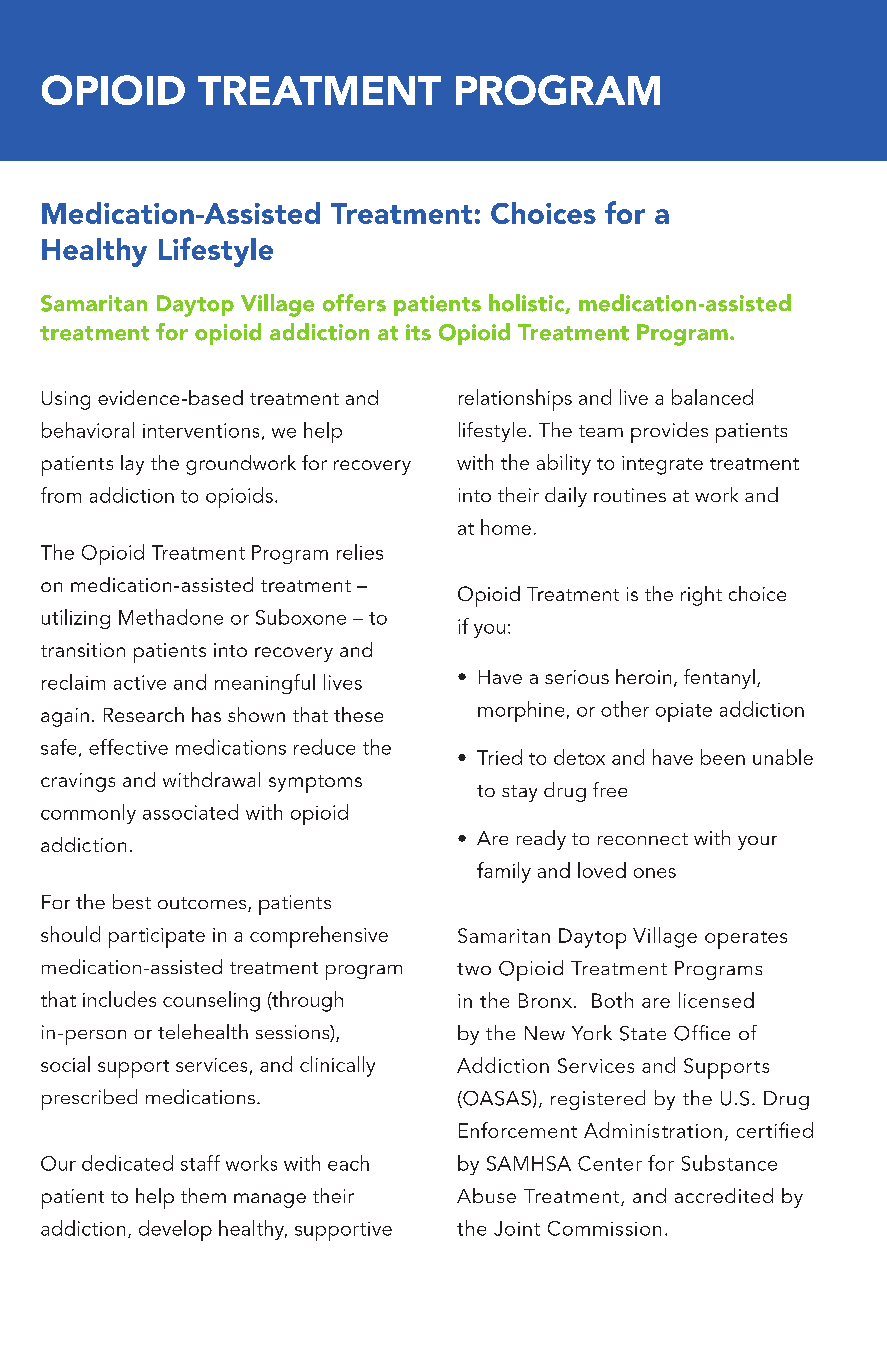 This screenshot has width=887, height=1372. I want to click on balanced, so click(712, 397).
